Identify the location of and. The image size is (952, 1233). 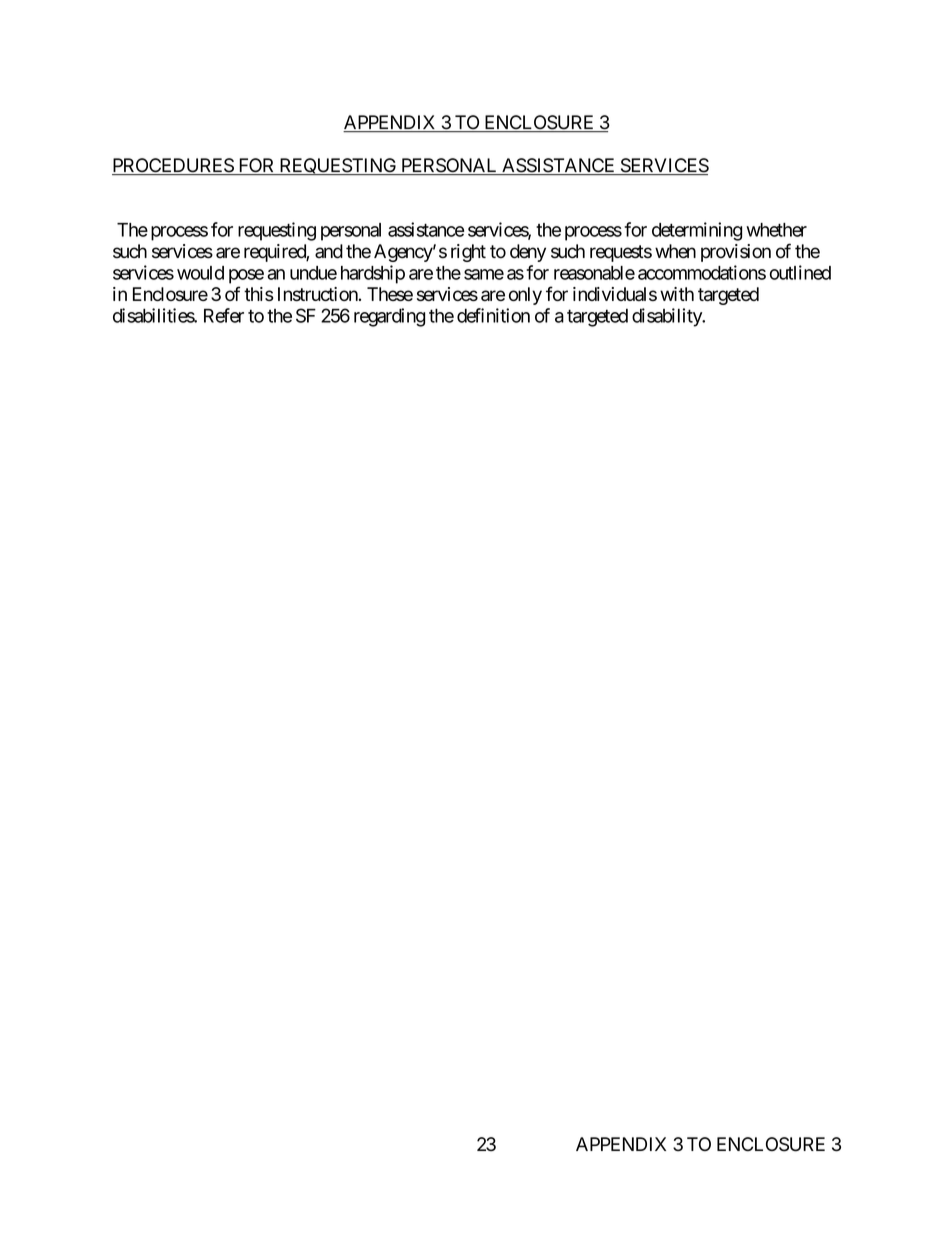
(329, 251).
